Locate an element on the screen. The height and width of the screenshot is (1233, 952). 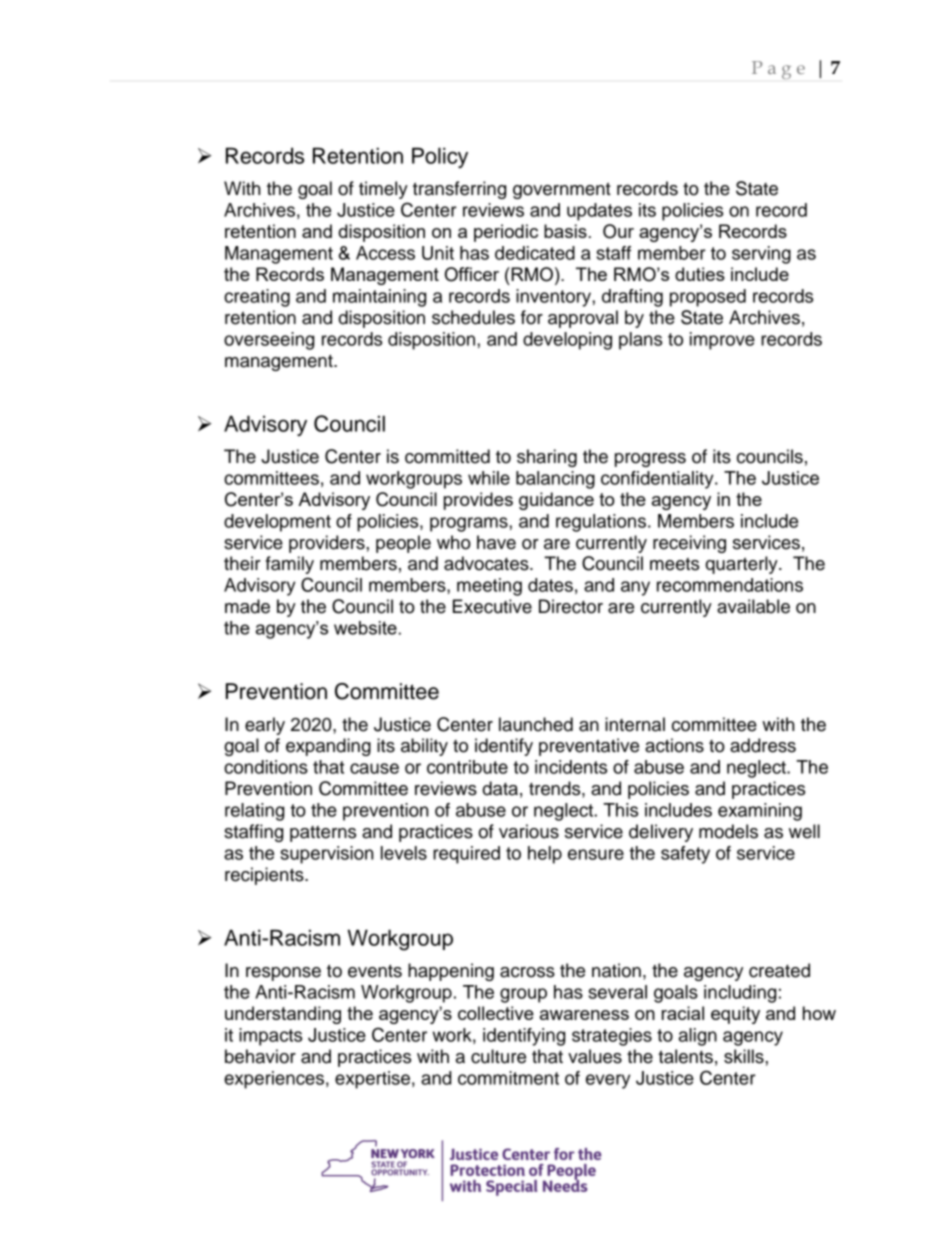
overseeing is located at coordinates (269, 341).
